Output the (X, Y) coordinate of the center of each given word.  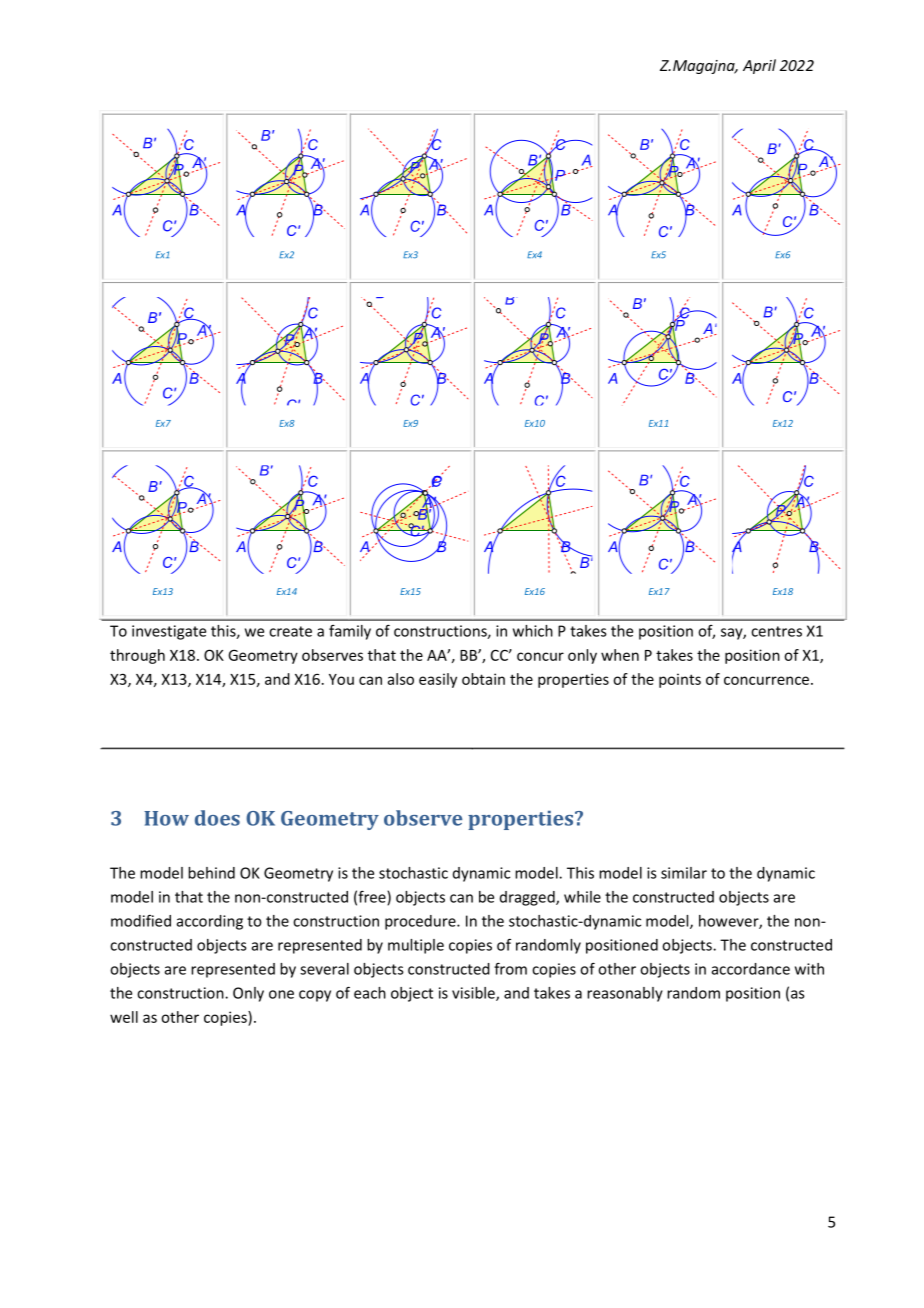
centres (776, 631)
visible (474, 994)
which (533, 631)
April (759, 66)
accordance (751, 969)
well (124, 1017)
